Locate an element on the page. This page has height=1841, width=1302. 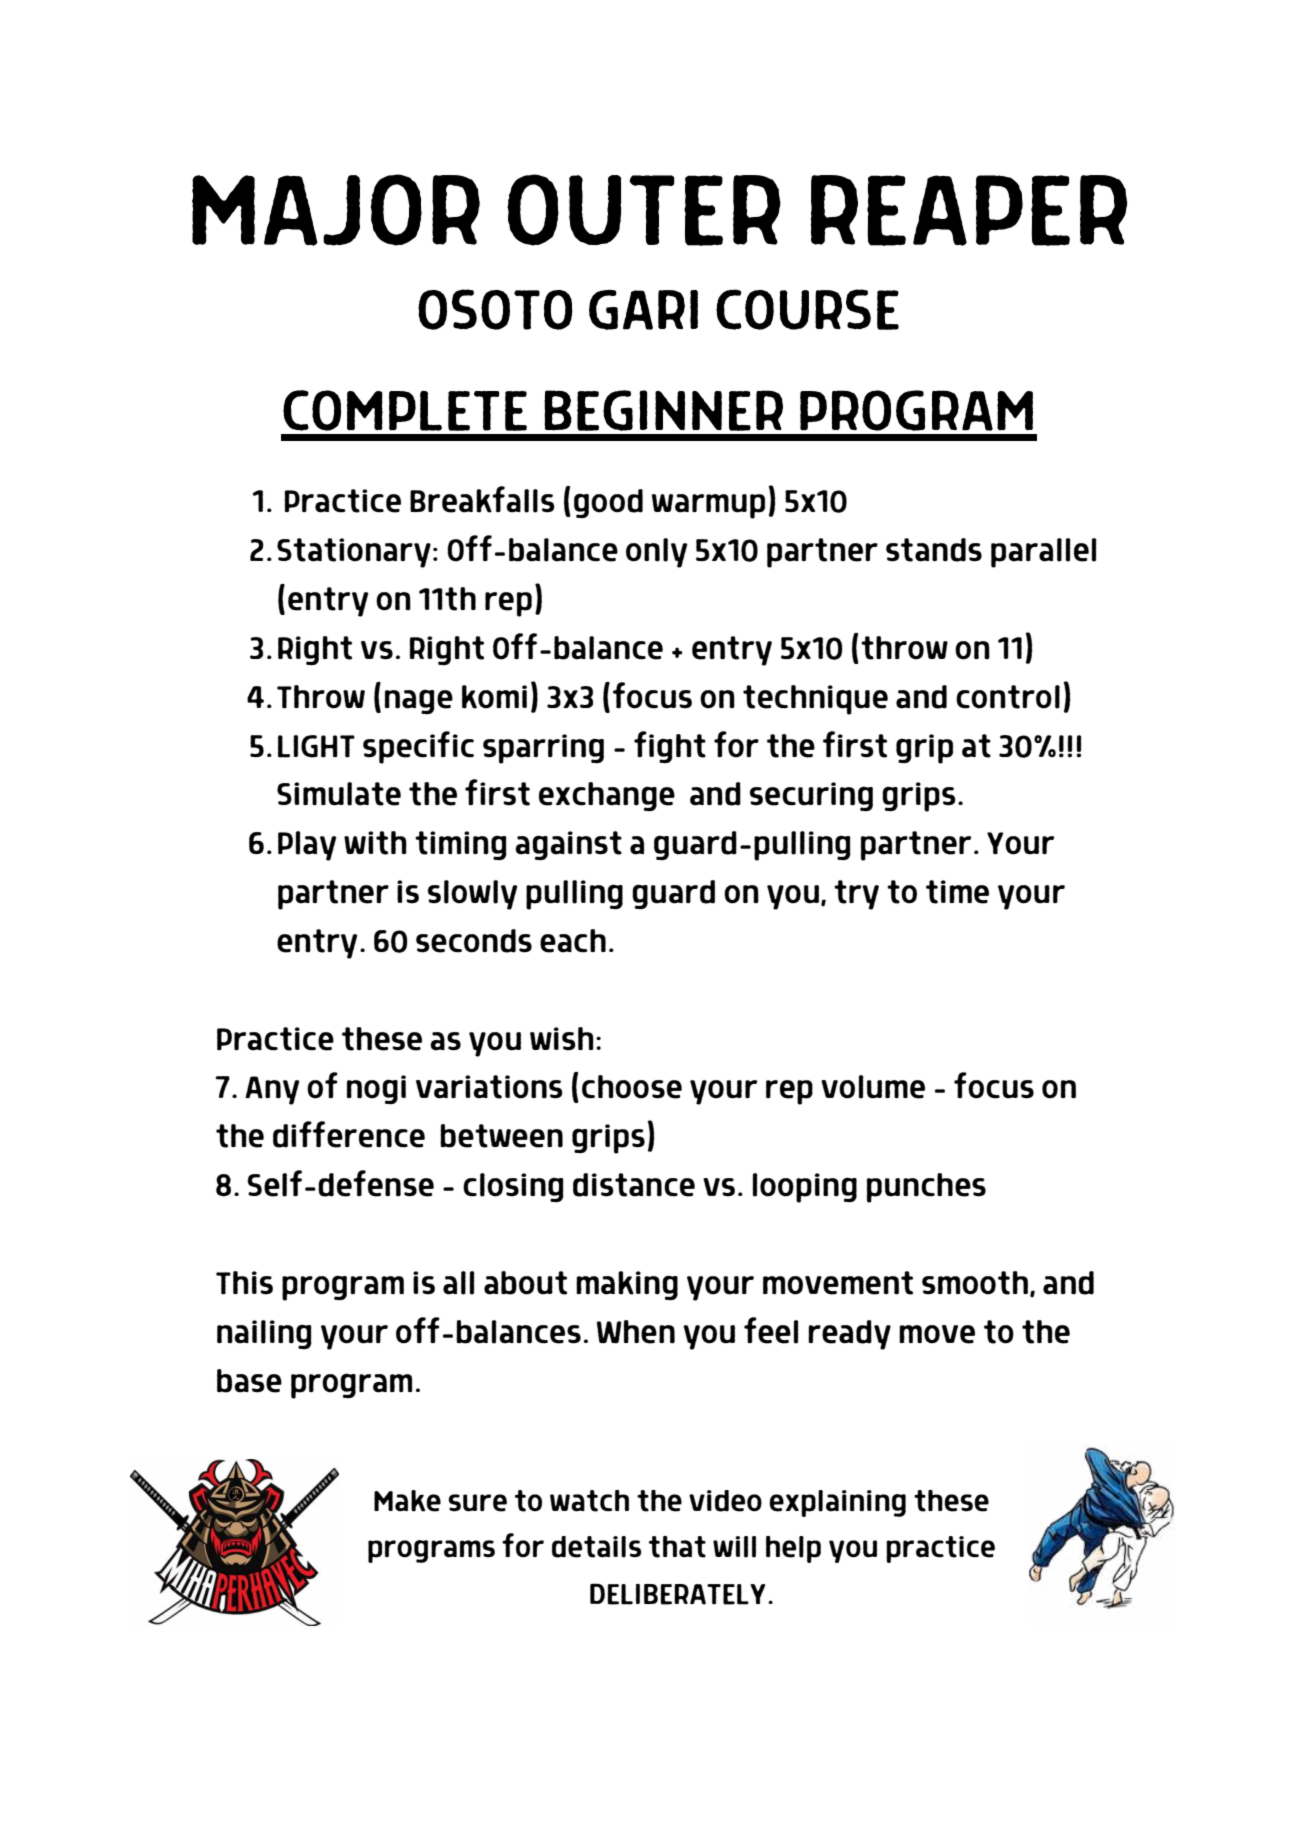
REAPER is located at coordinates (969, 210).
